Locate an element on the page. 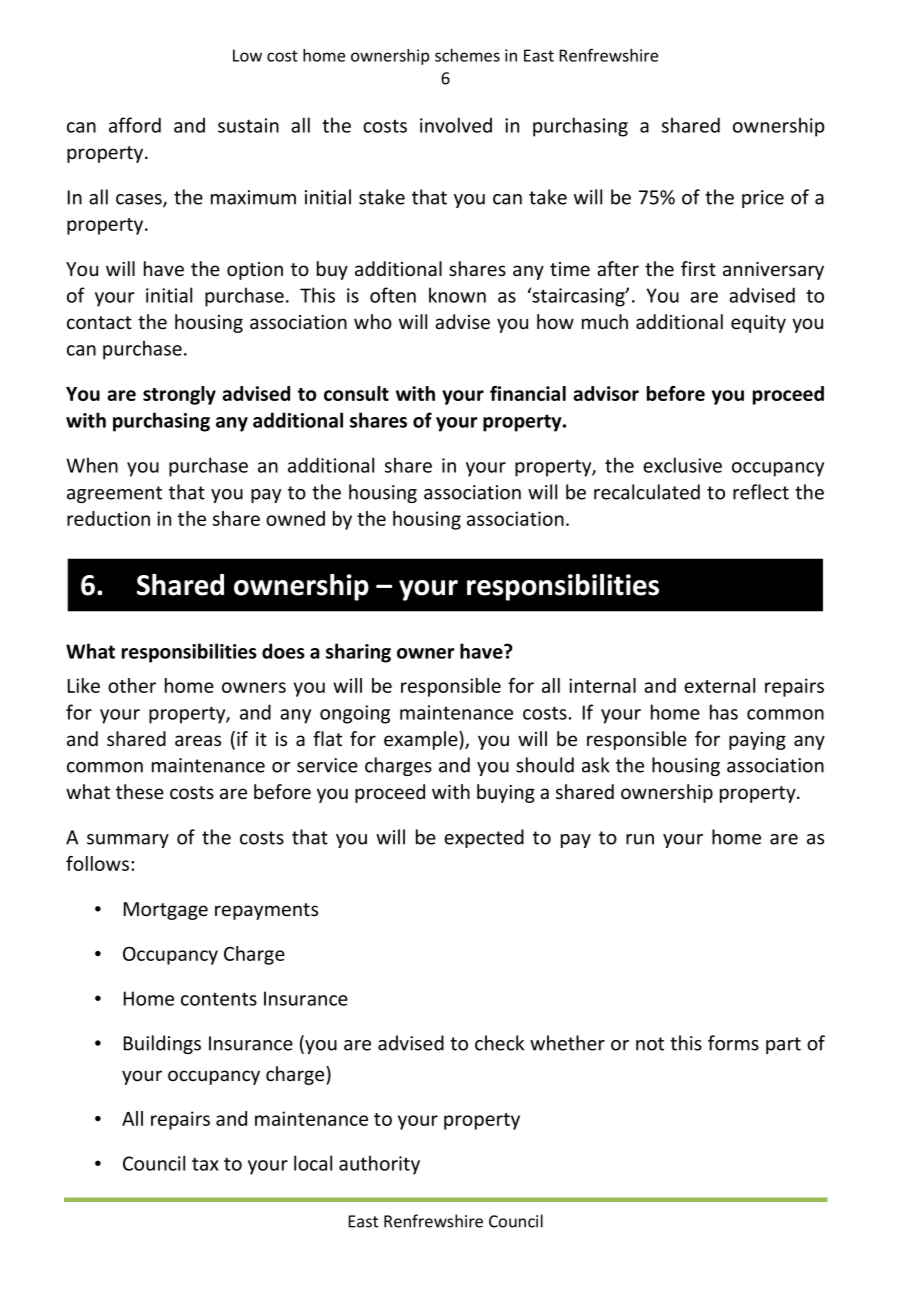 The image size is (924, 1308). external is located at coordinates (719, 685).
